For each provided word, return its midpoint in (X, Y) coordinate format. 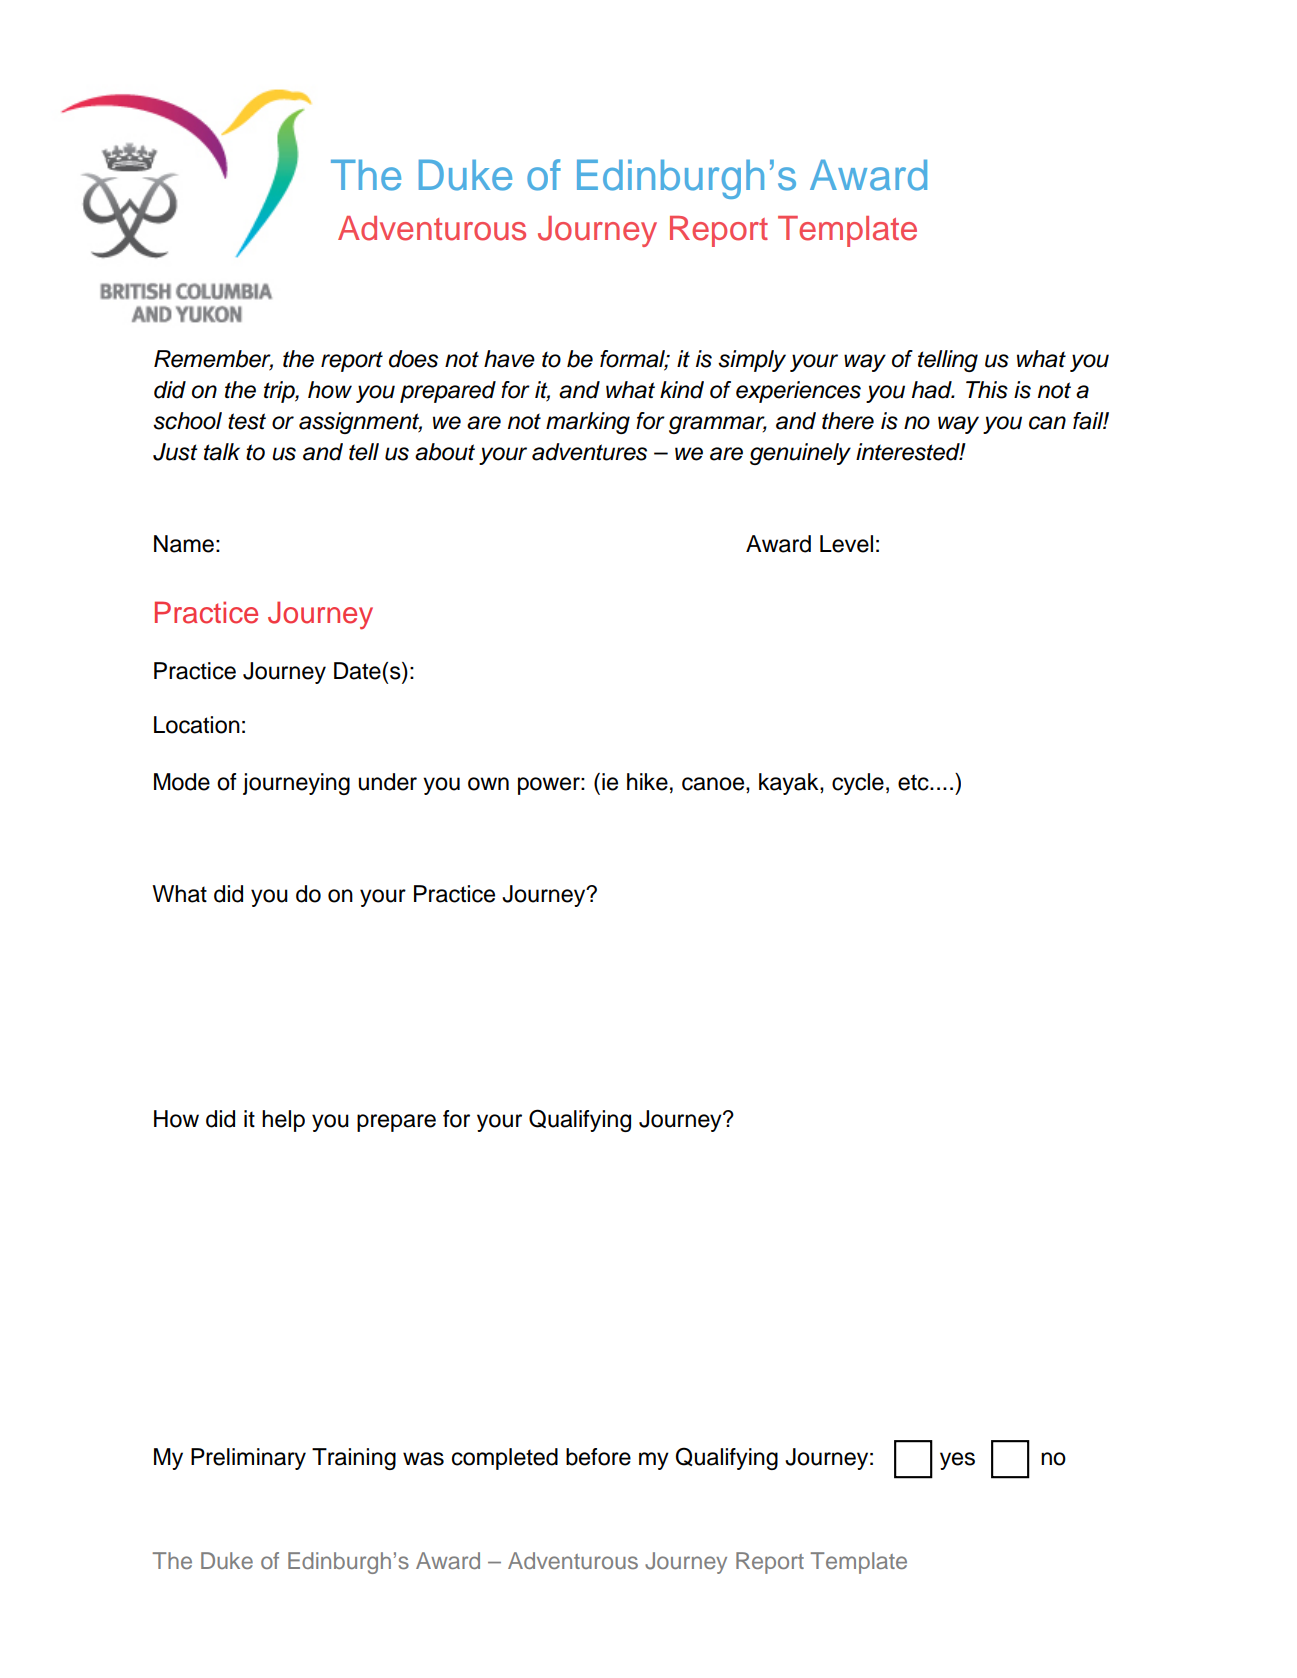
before (598, 1457)
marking (588, 423)
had (933, 390)
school (187, 421)
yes (957, 1461)
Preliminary (248, 1459)
